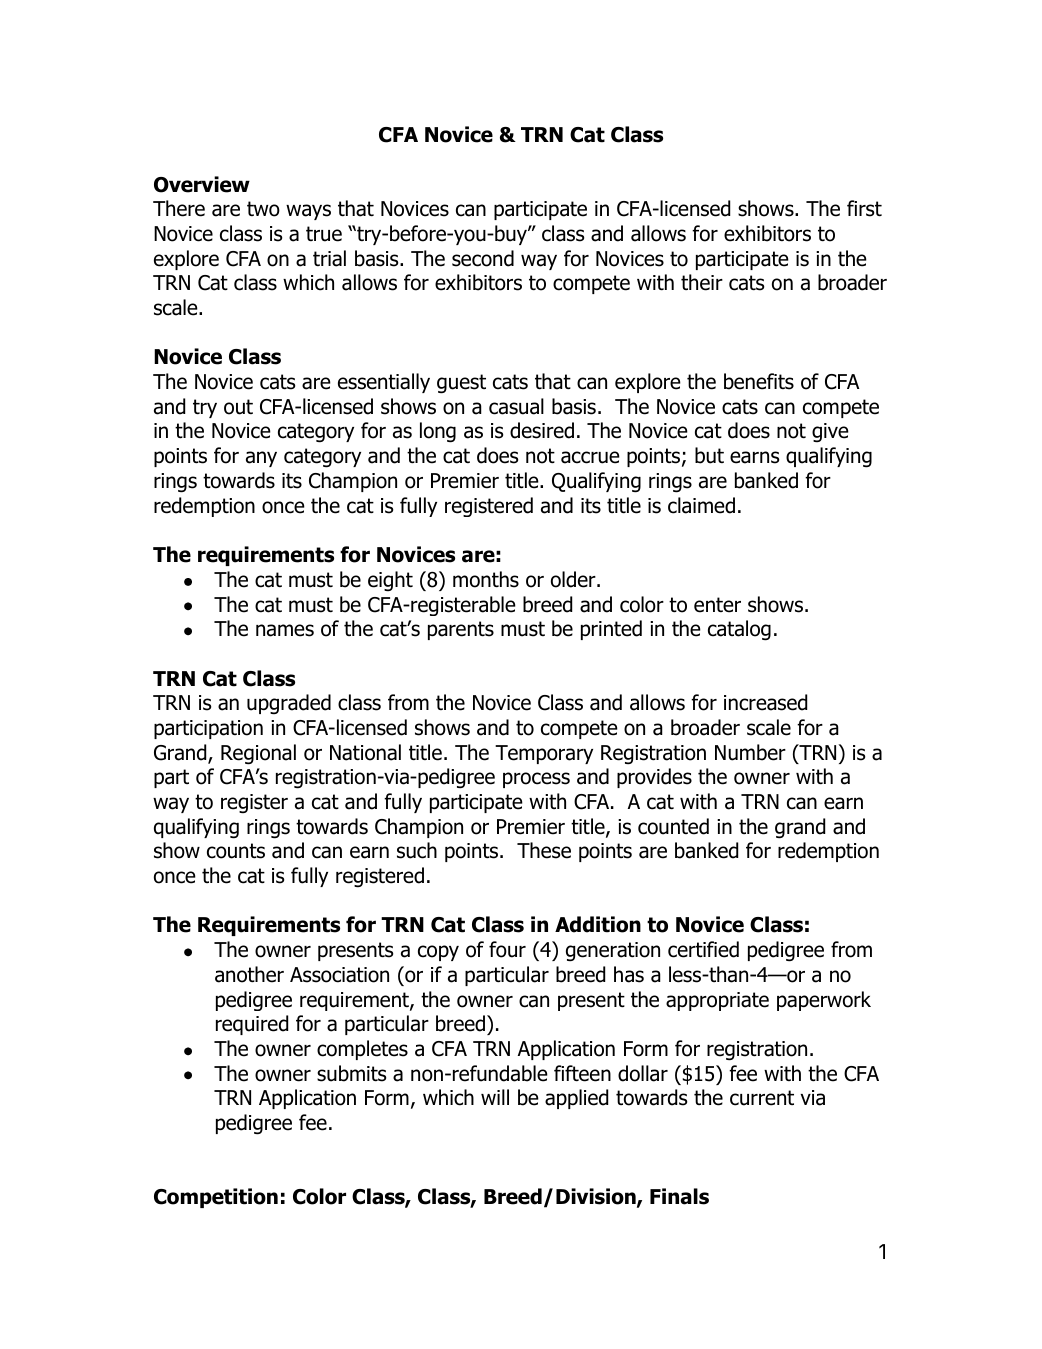  Describe the element at coordinates (216, 1198) in the screenshot. I see `Competition` at that location.
